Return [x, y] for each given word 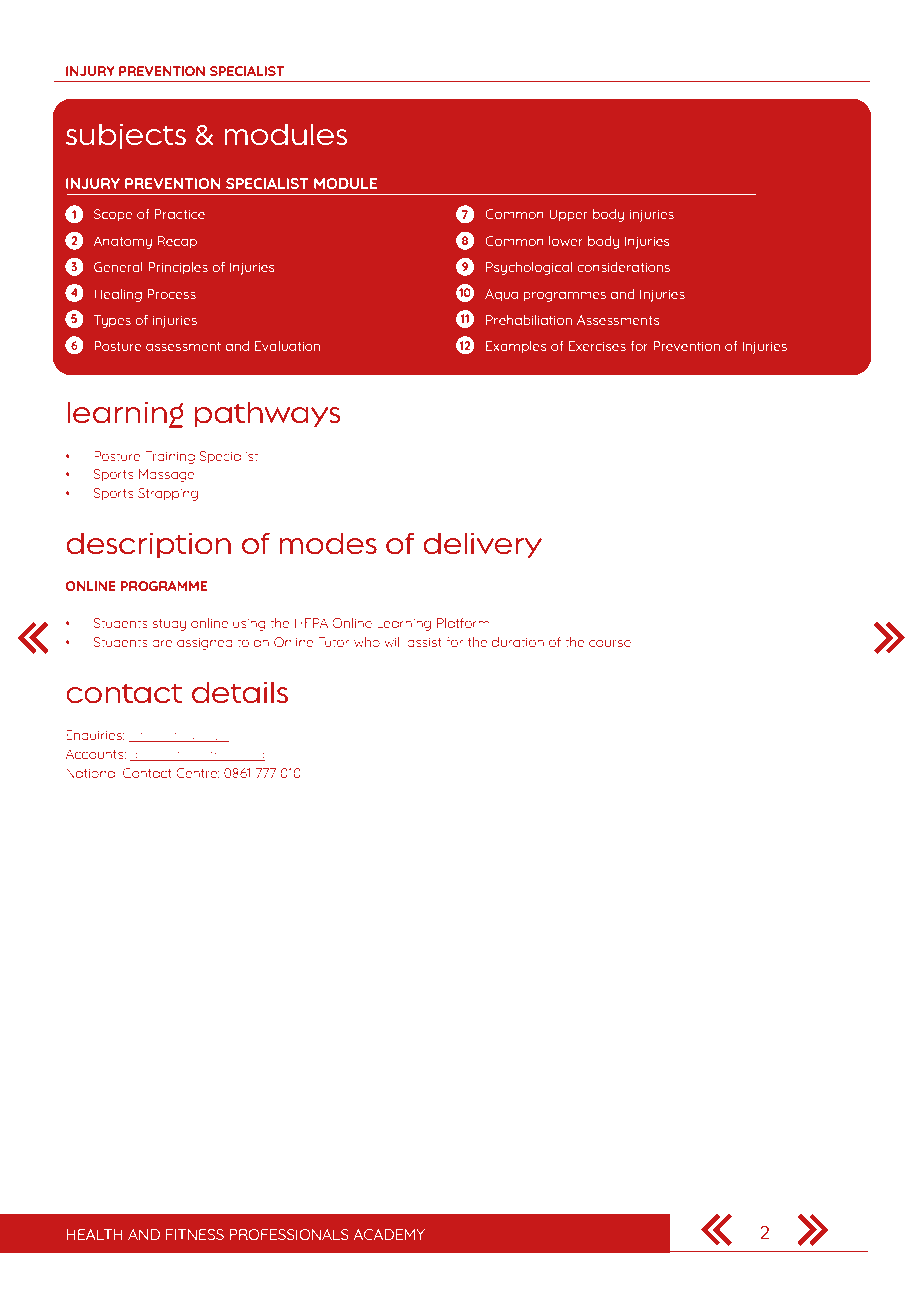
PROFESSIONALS [289, 1234]
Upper [568, 215]
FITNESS [195, 1234]
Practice [180, 214]
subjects [126, 137]
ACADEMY [389, 1234]
